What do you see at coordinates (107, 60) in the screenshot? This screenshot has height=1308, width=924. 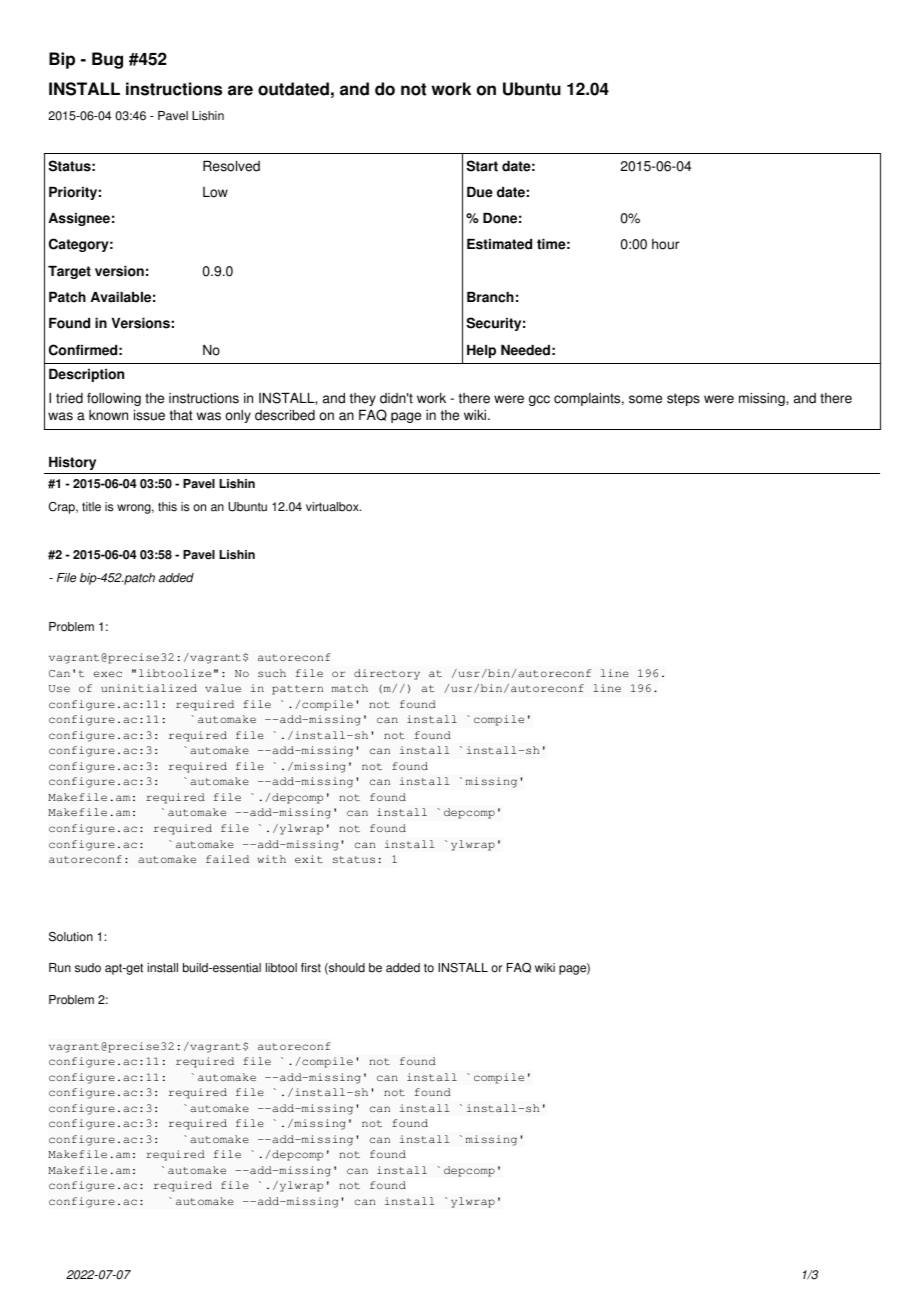 I see `Bug` at bounding box center [107, 60].
